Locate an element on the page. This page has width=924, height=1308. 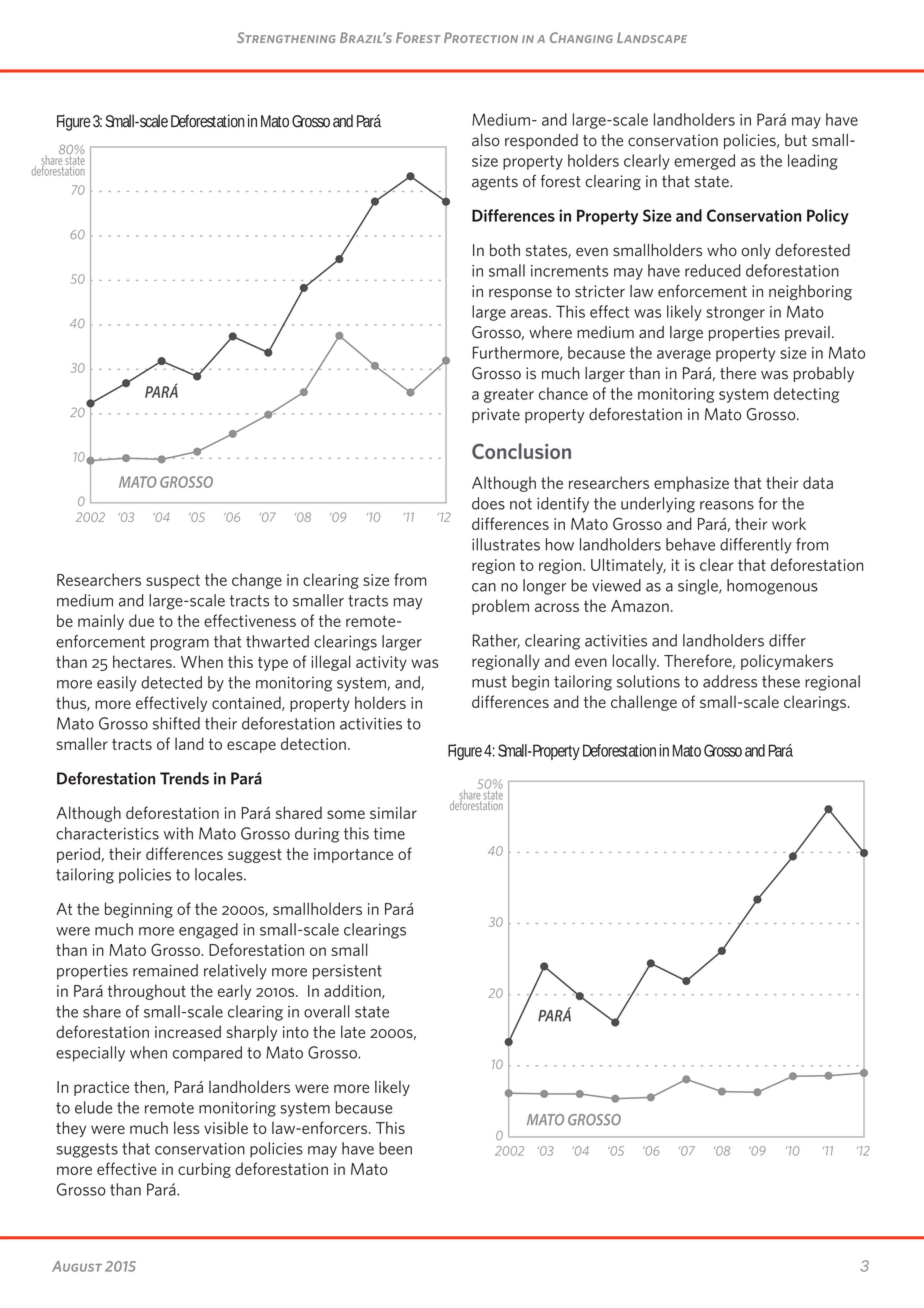
suspect is located at coordinates (173, 582).
